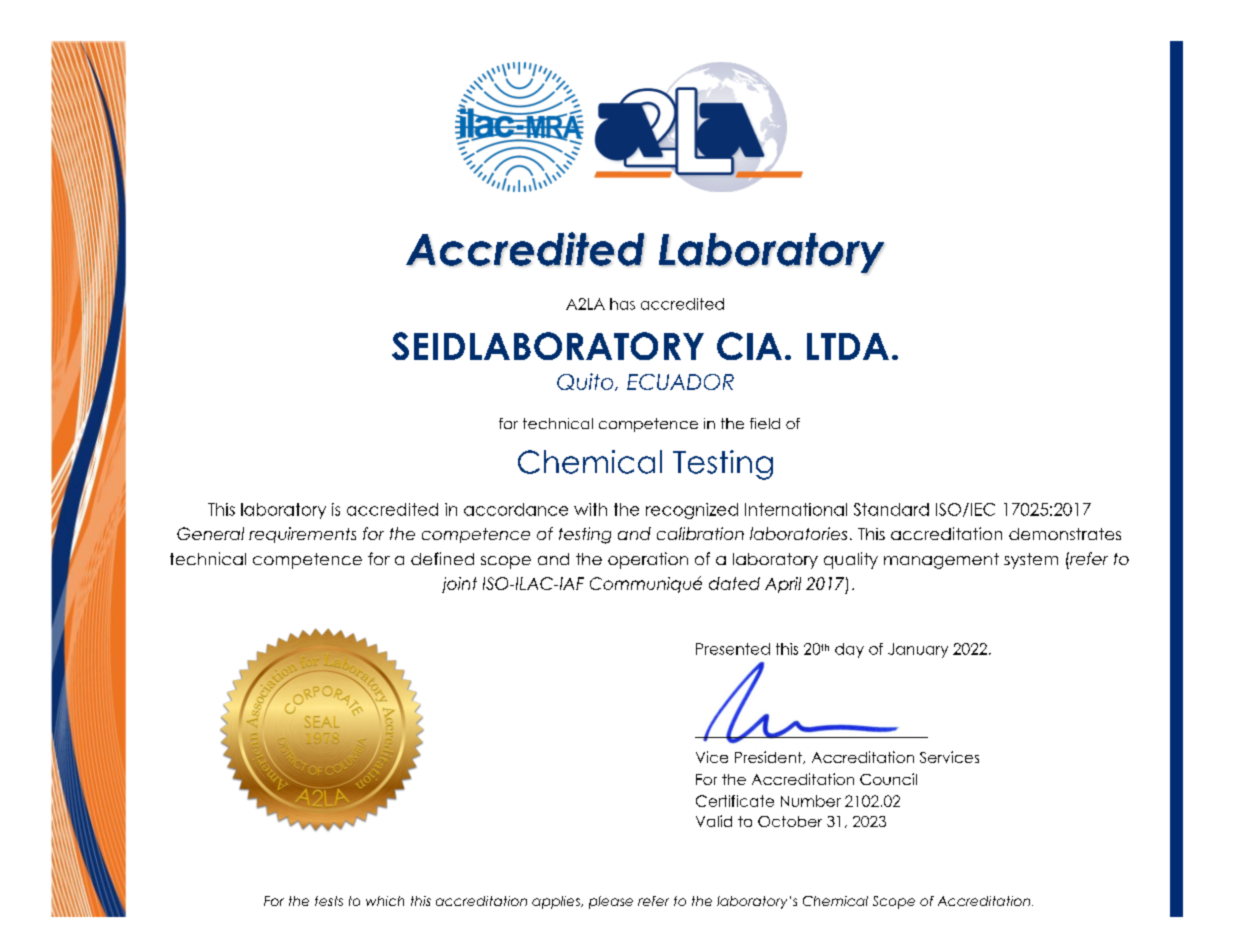 The height and width of the screenshot is (952, 1233). What do you see at coordinates (749, 346) in the screenshot?
I see `CIA` at bounding box center [749, 346].
